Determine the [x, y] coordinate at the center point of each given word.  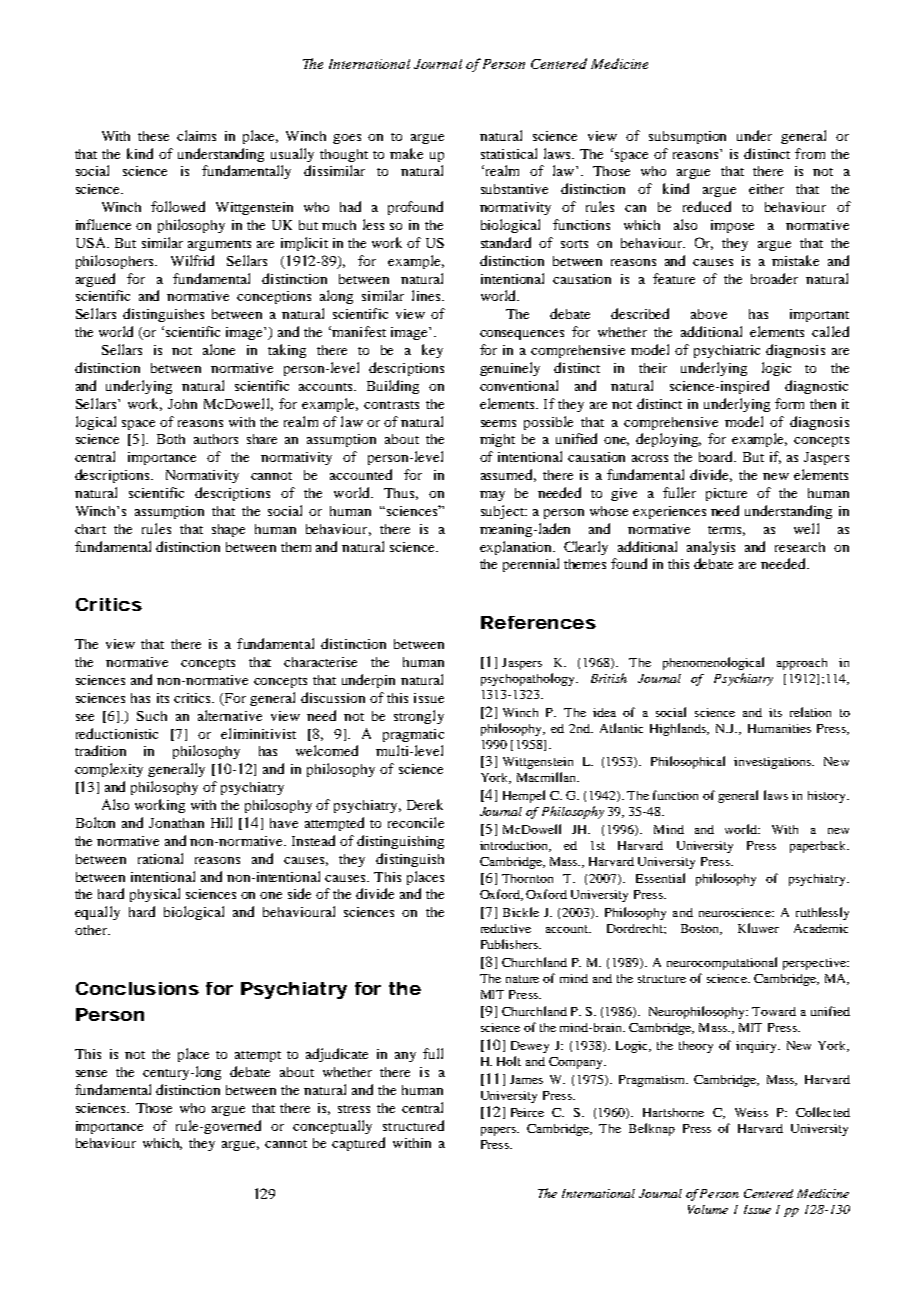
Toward [774, 1011]
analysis [711, 548]
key [432, 351]
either [766, 189]
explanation [517, 548]
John [182, 404]
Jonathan [176, 823]
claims [196, 135]
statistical [509, 153]
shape [228, 530]
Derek [425, 804]
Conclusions [137, 988]
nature [522, 979]
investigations [774, 763]
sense [91, 1073]
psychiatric [727, 351]
